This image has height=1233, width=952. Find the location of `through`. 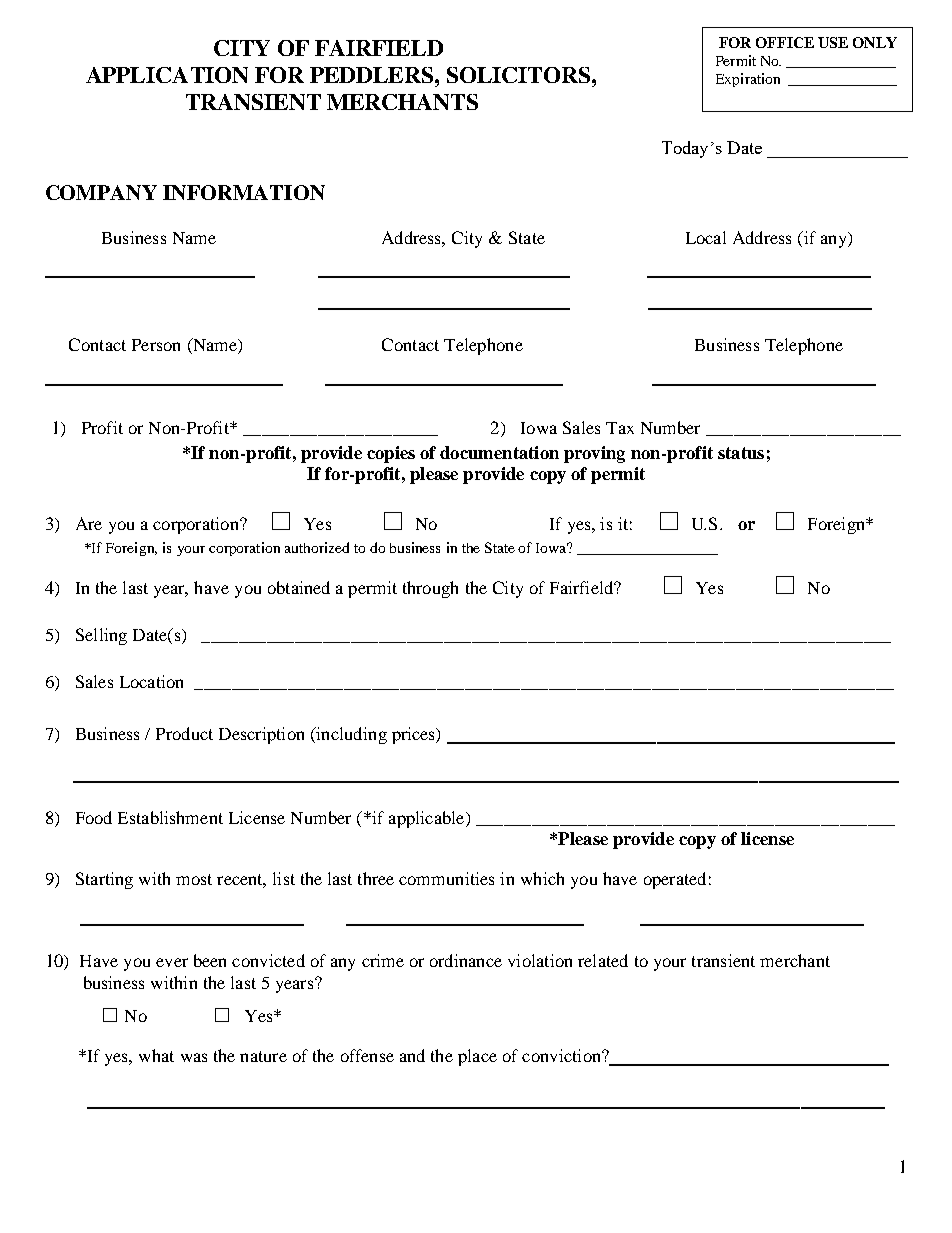

through is located at coordinates (430, 589).
